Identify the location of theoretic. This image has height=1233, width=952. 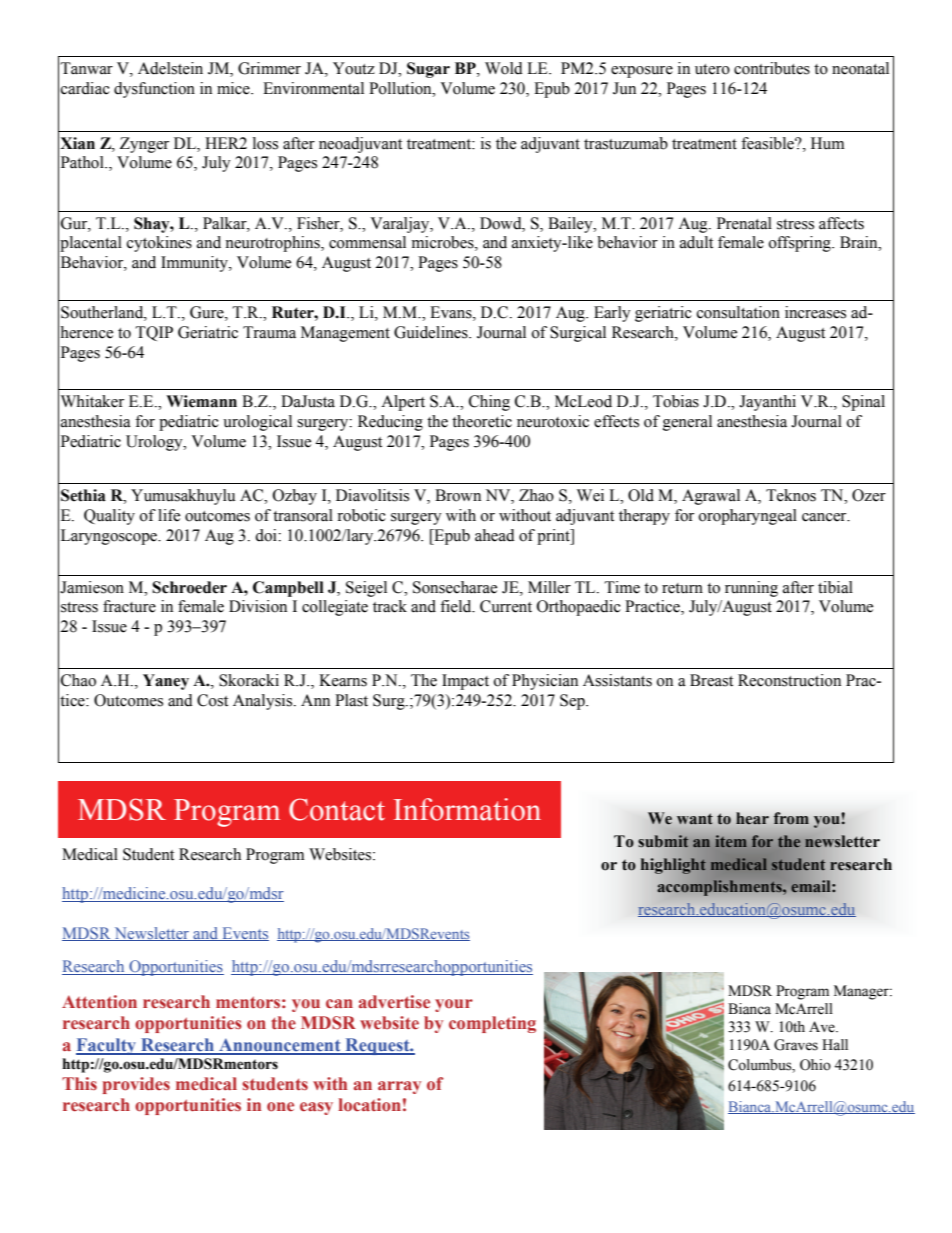
(482, 421).
